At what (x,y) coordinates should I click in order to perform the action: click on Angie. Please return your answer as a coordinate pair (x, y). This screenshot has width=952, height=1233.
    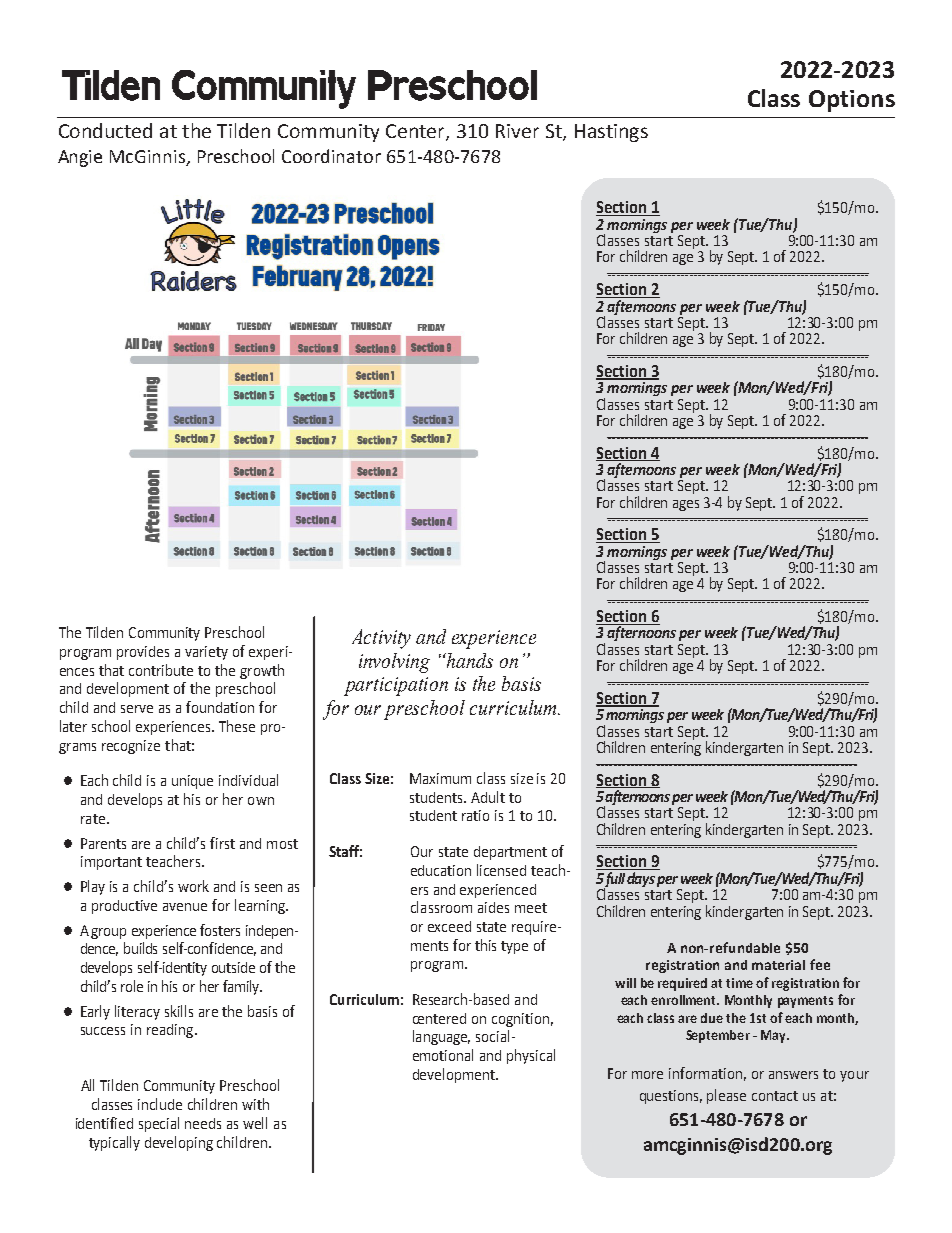
    Looking at the image, I should click on (80, 158).
